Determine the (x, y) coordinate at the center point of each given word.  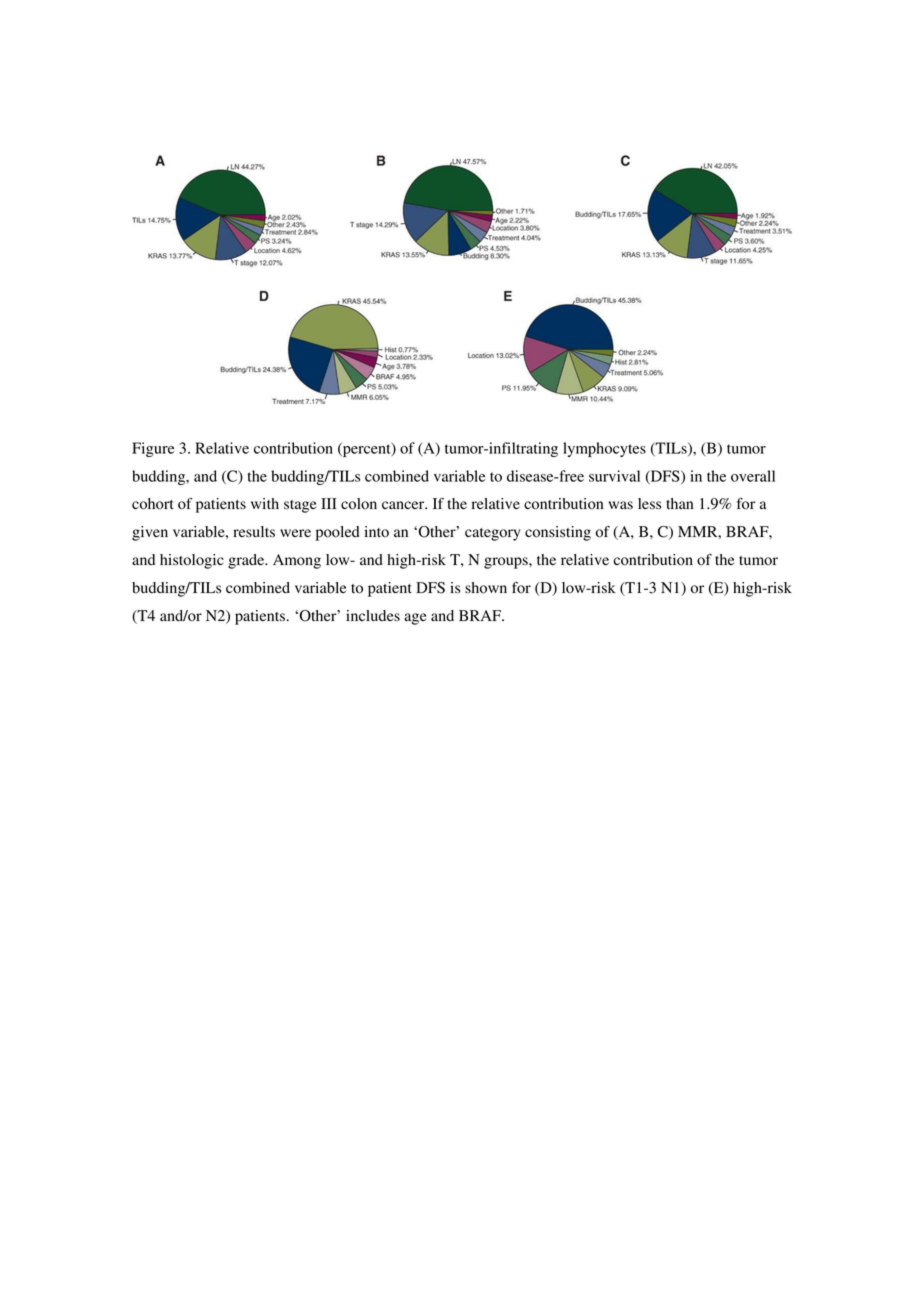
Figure (153, 449)
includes (373, 615)
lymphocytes (604, 449)
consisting (558, 533)
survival (614, 476)
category (492, 534)
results (254, 531)
